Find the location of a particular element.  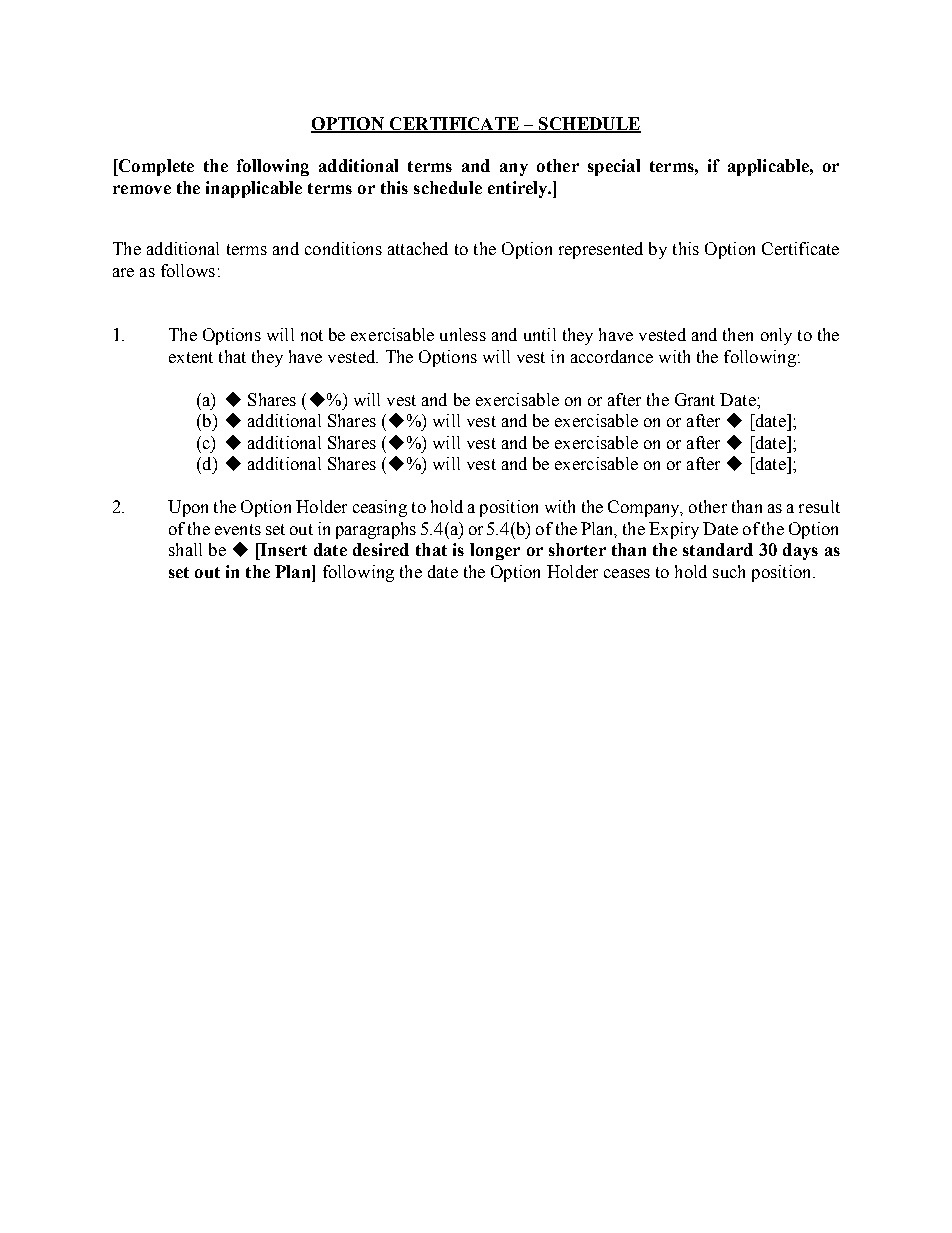

Upon is located at coordinates (188, 508).
